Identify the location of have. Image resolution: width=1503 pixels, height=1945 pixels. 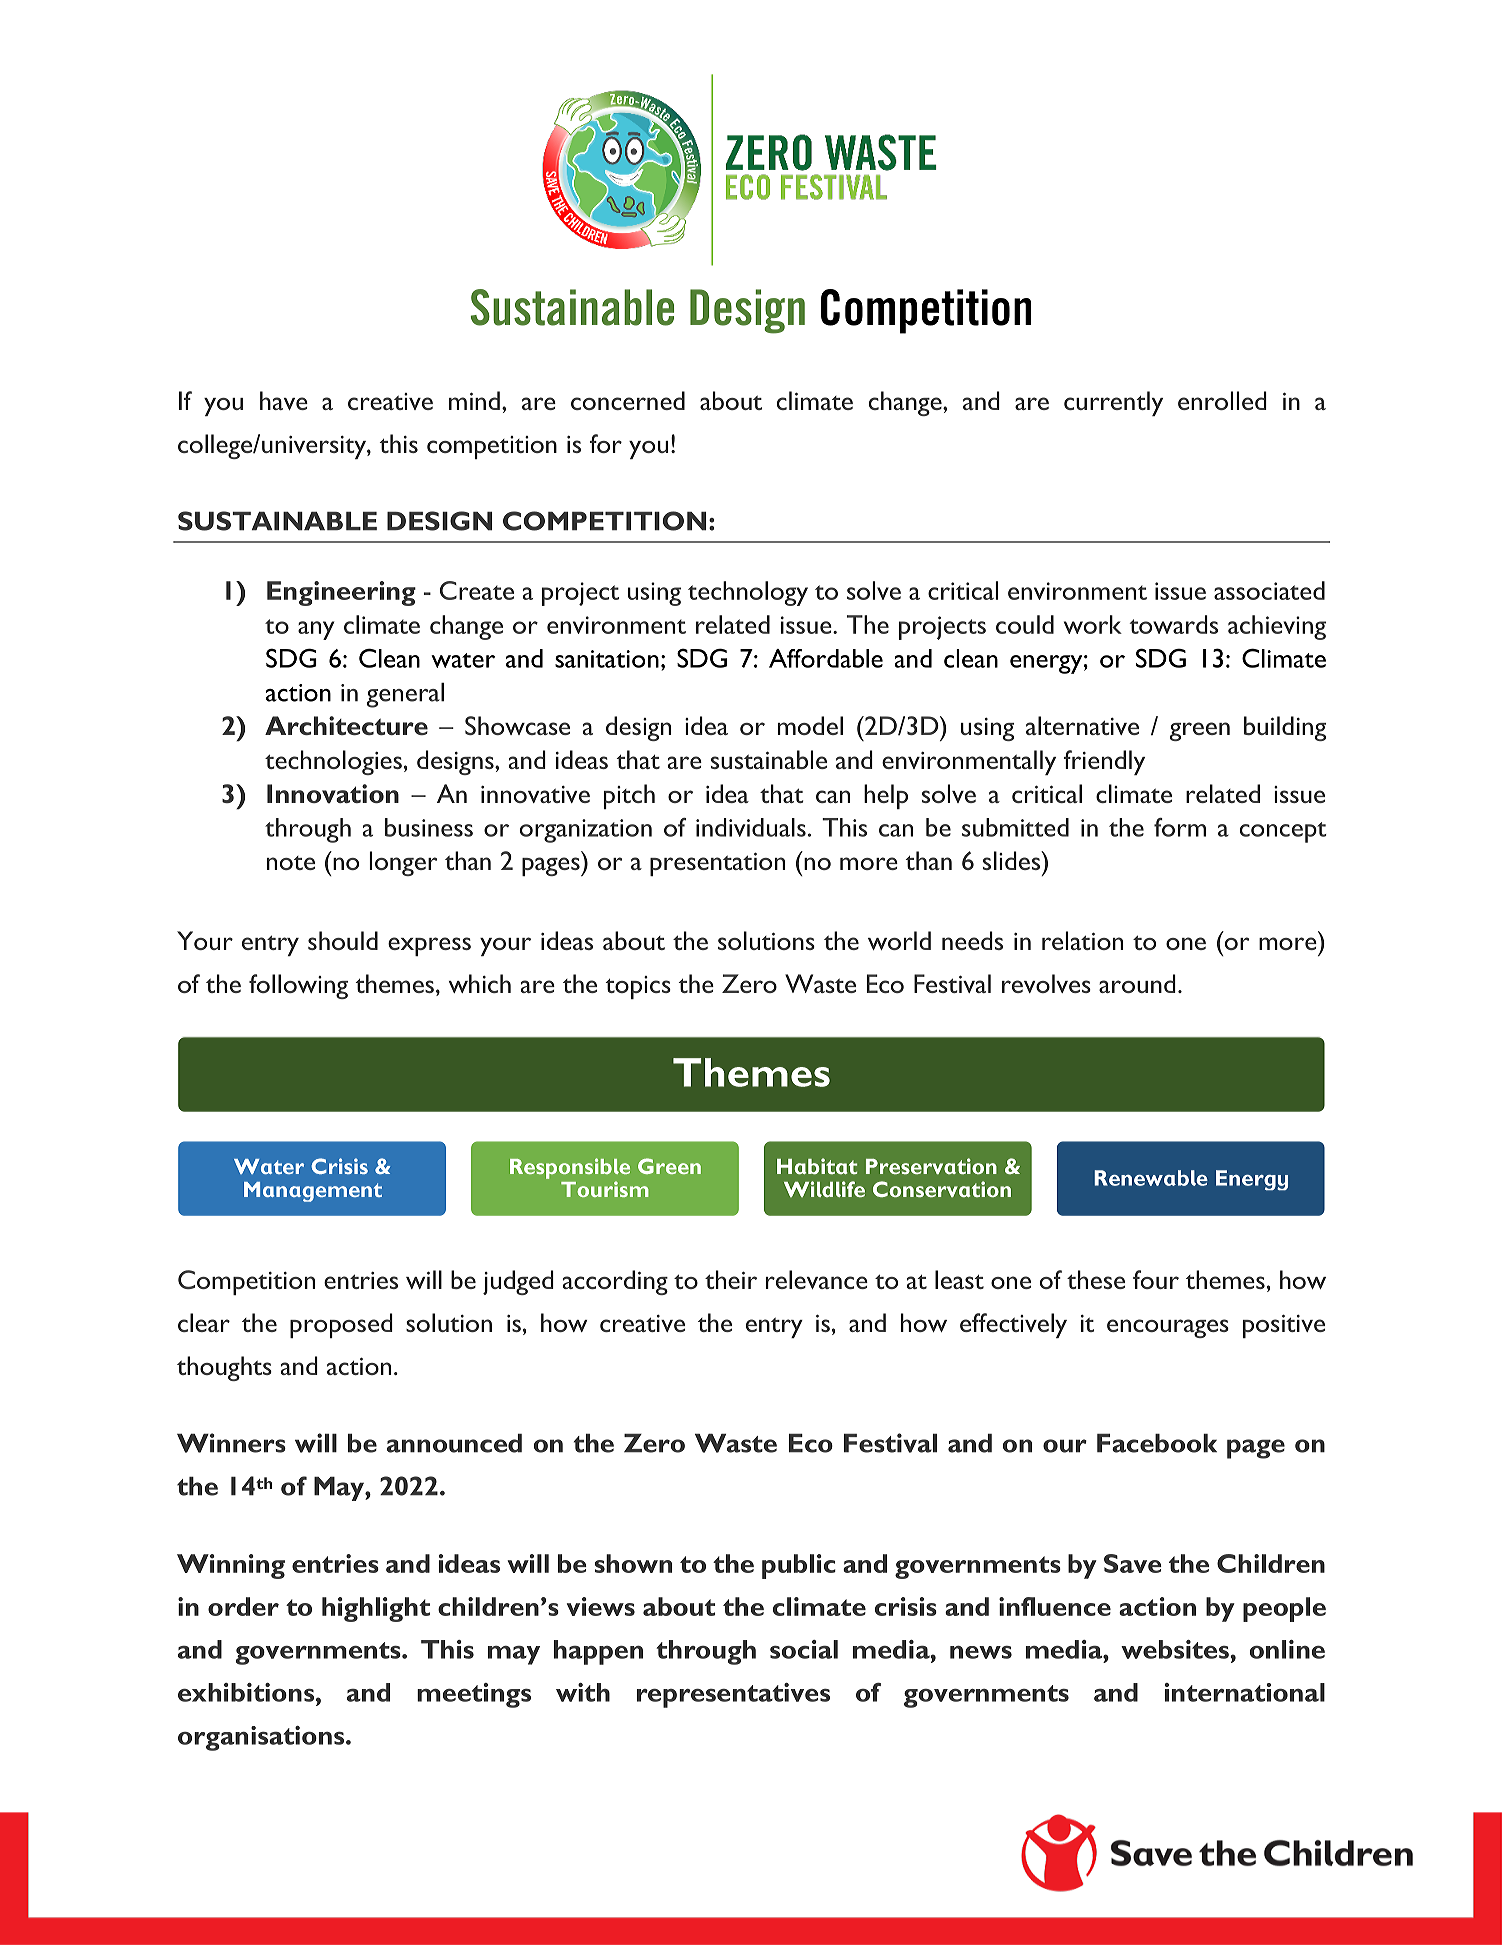
(284, 400).
